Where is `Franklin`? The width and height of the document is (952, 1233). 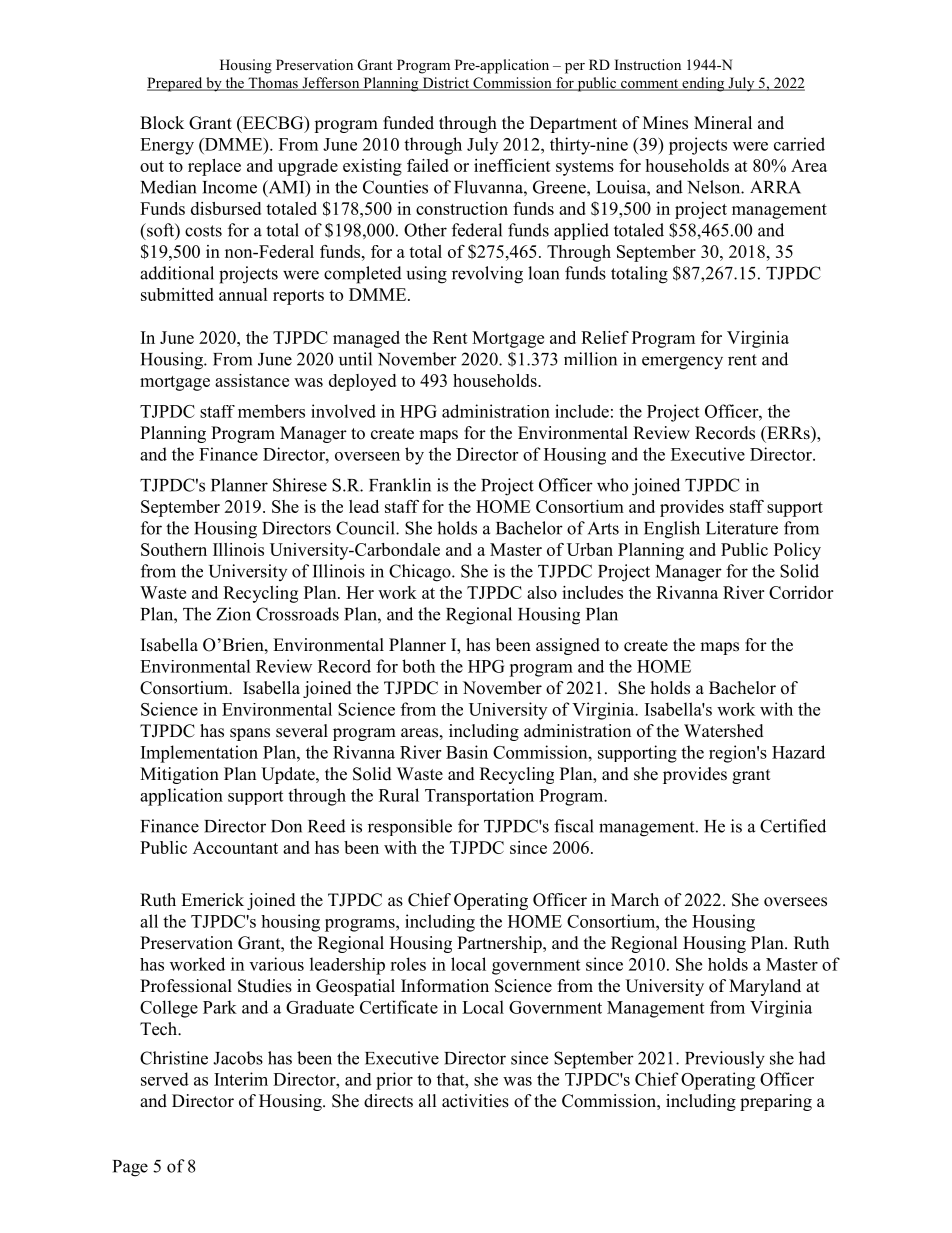 Franklin is located at coordinates (400, 485).
